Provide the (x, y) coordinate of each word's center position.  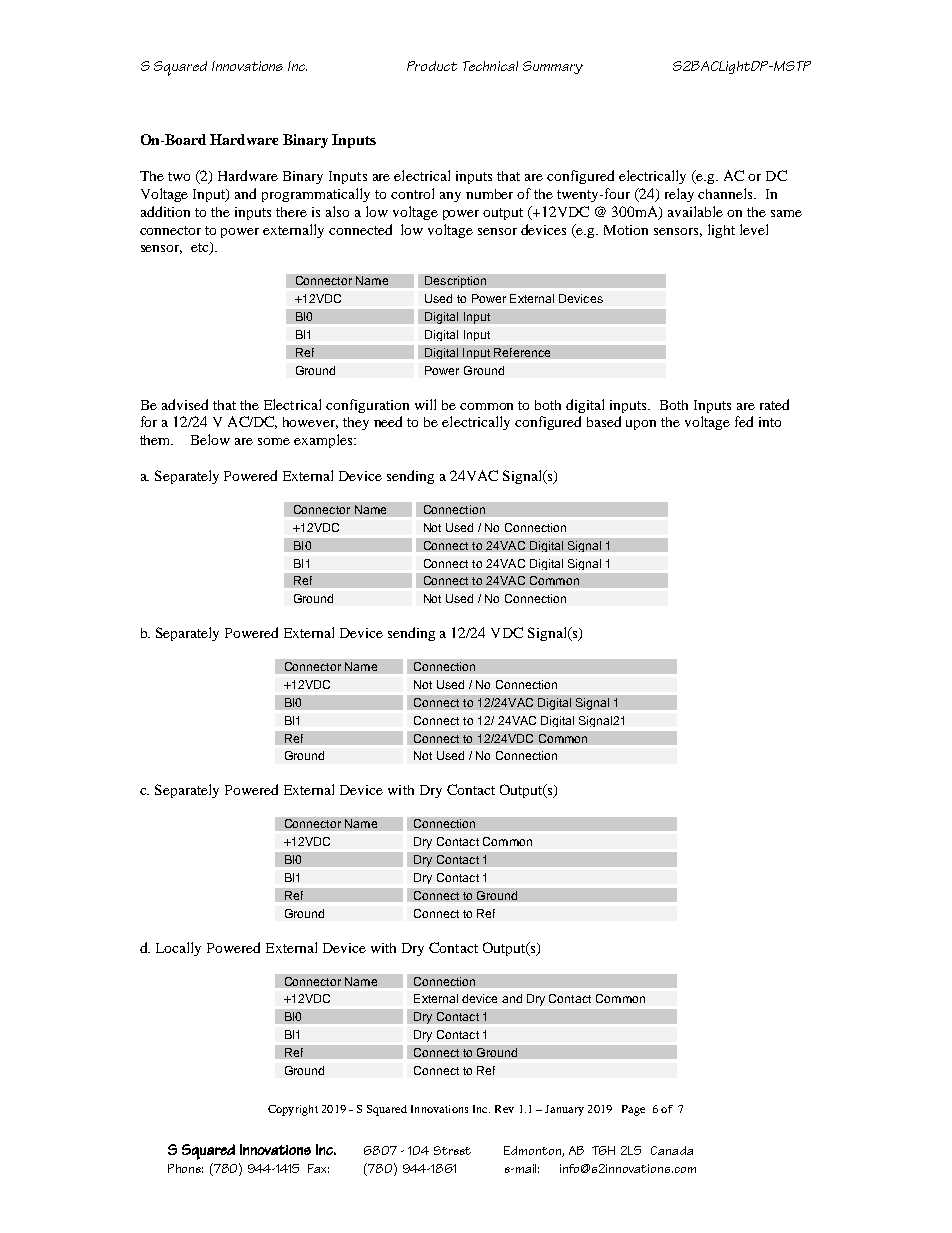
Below (210, 439)
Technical (490, 66)
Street (452, 1150)
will (425, 404)
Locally (178, 949)
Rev (504, 1109)
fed (744, 421)
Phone (185, 1168)
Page (633, 1110)
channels (727, 193)
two (179, 176)
